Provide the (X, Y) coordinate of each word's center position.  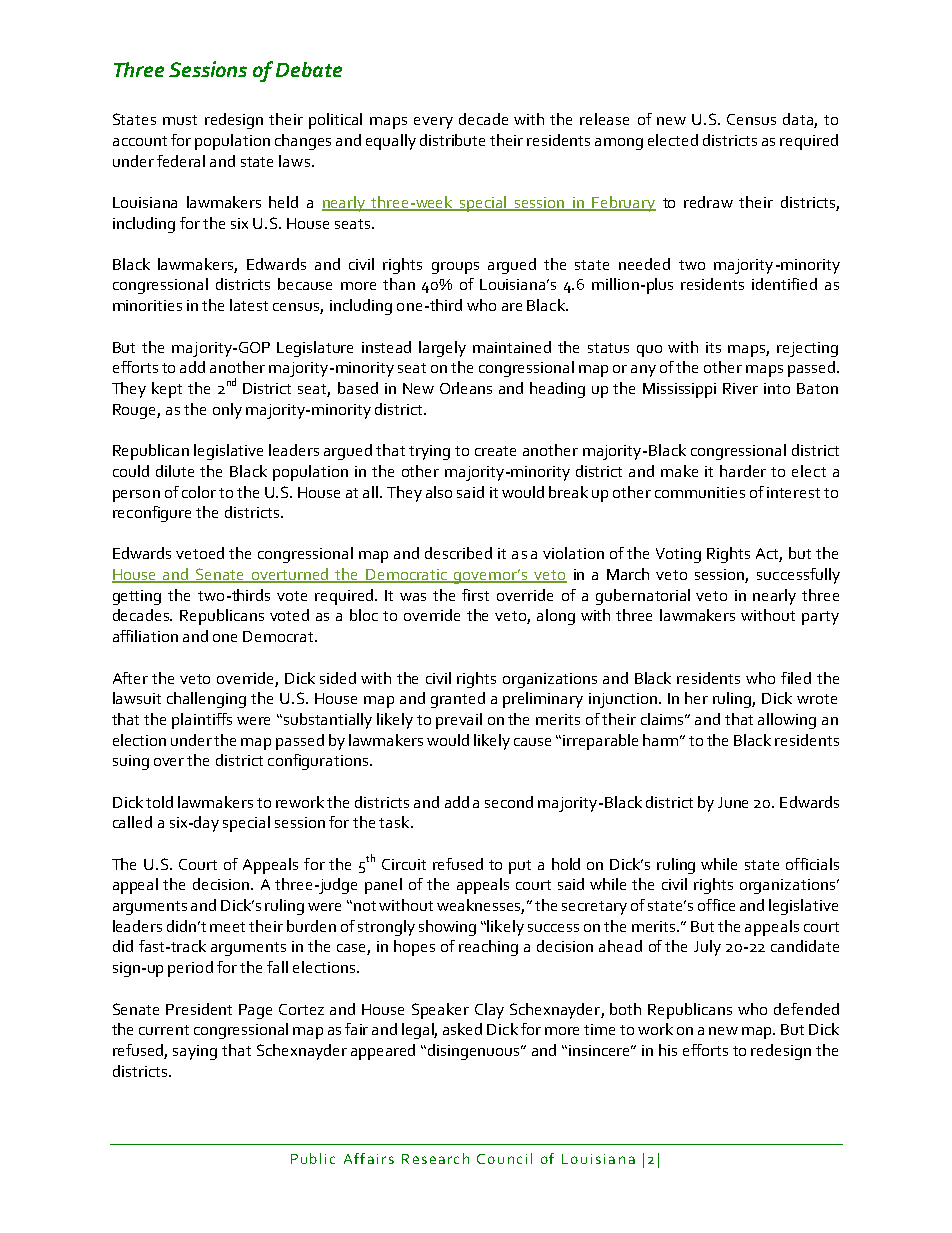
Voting (678, 555)
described (458, 553)
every (433, 123)
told (159, 802)
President (199, 1009)
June (733, 802)
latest (249, 305)
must (180, 120)
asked (462, 1029)
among (619, 144)
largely (442, 349)
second (509, 802)
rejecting (807, 349)
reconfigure (152, 514)
